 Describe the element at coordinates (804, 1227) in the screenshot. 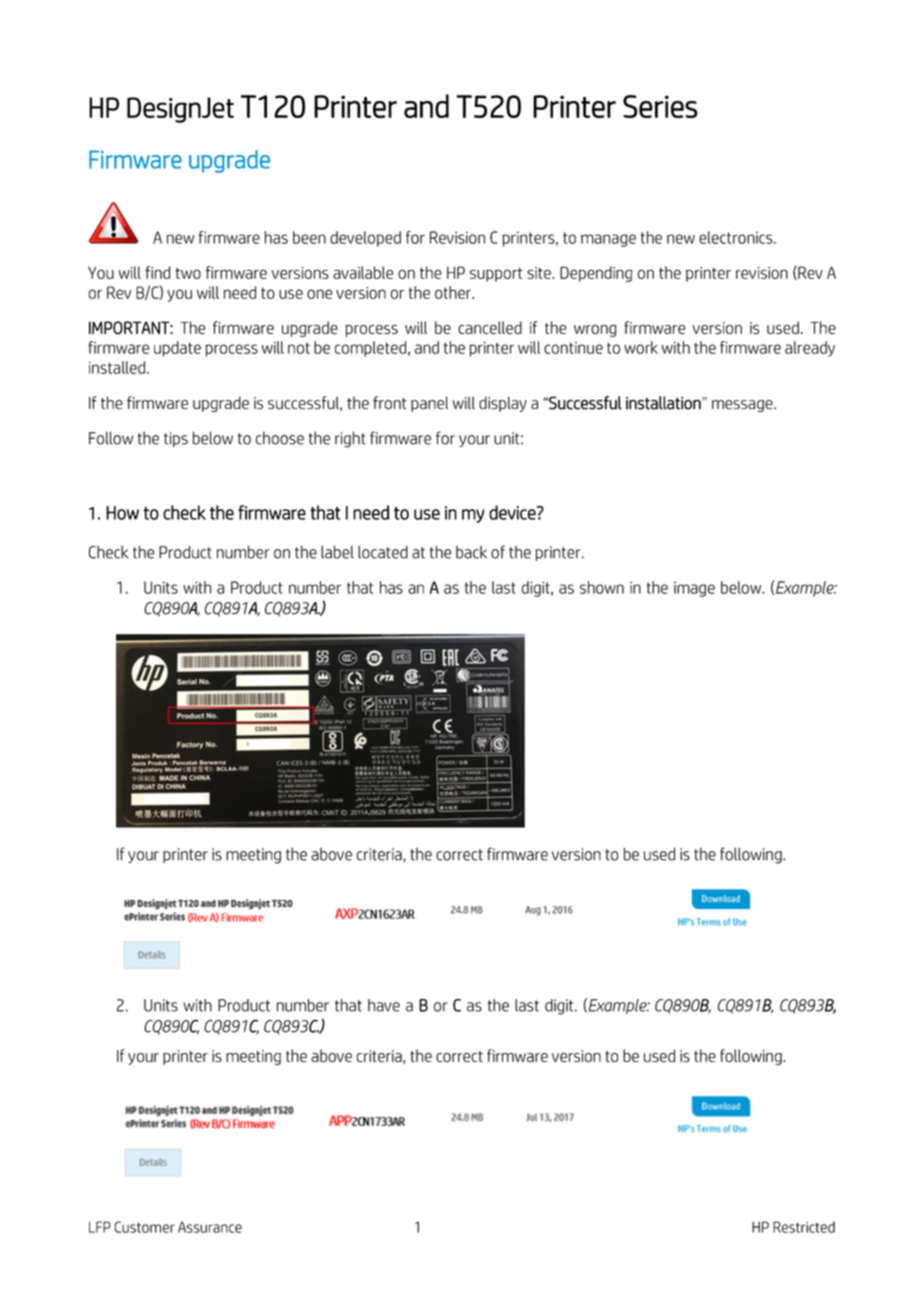

I see `Restricted` at that location.
